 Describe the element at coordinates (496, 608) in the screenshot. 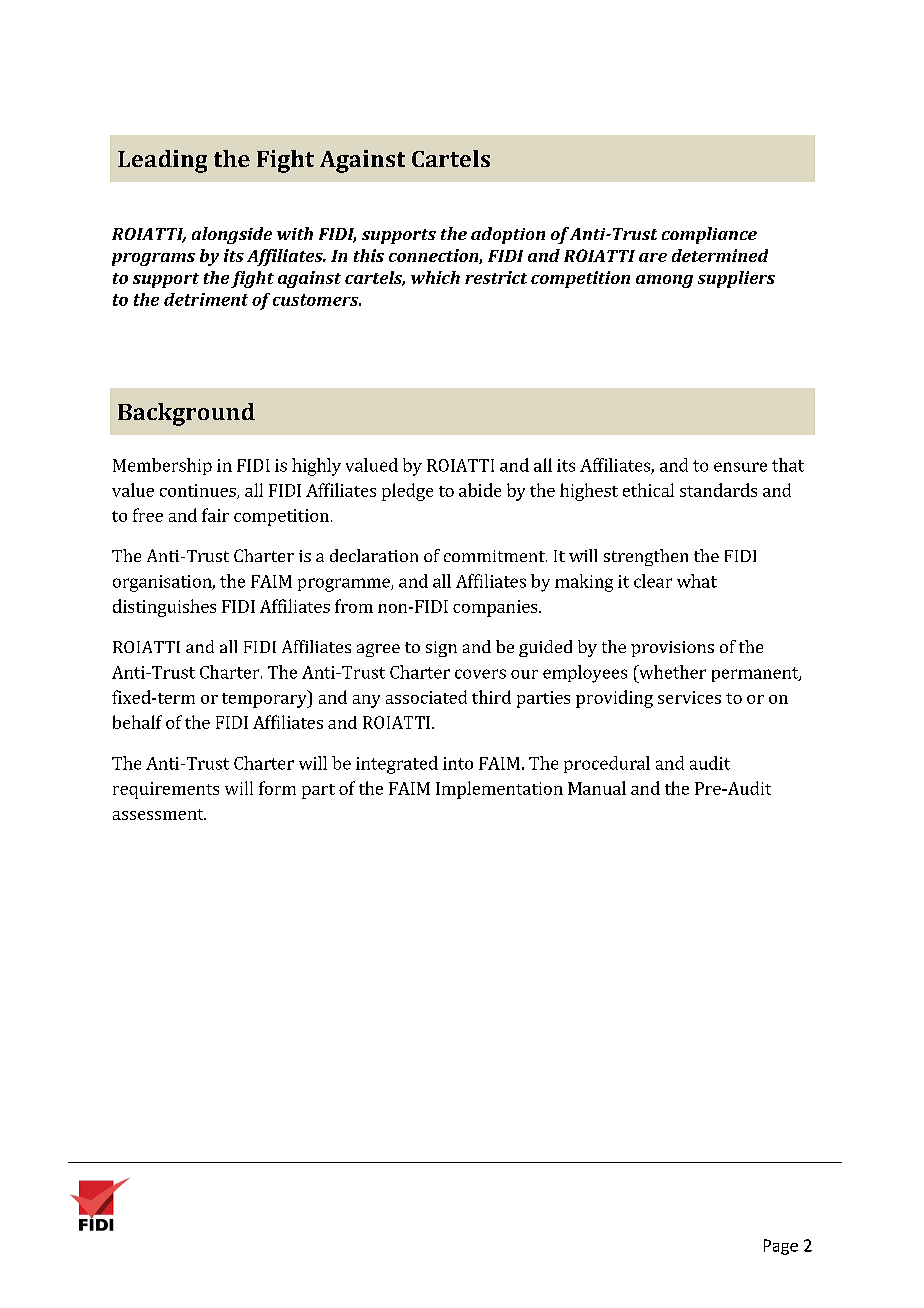

I see `companies` at that location.
